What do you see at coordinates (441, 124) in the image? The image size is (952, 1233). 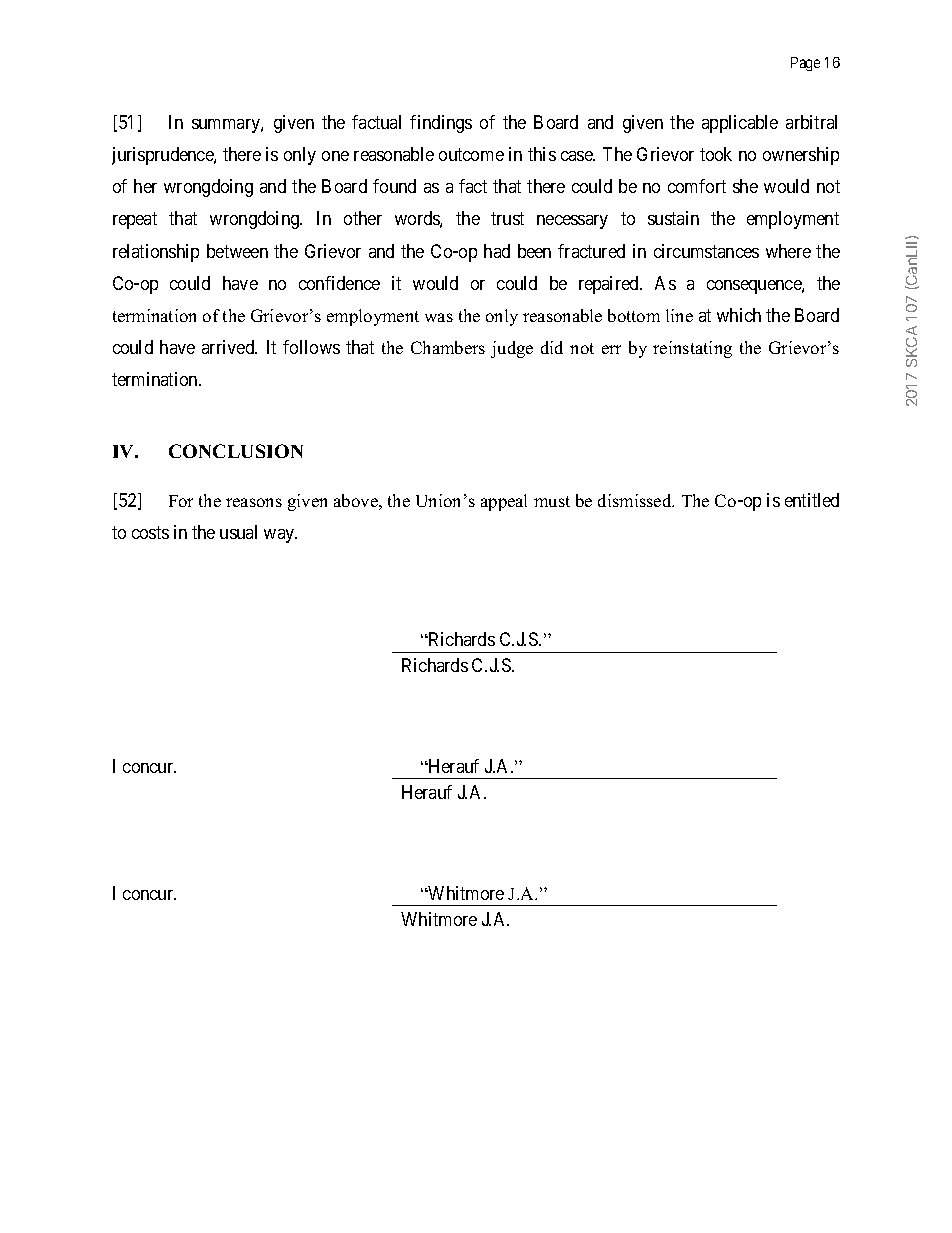 I see `findings` at bounding box center [441, 124].
